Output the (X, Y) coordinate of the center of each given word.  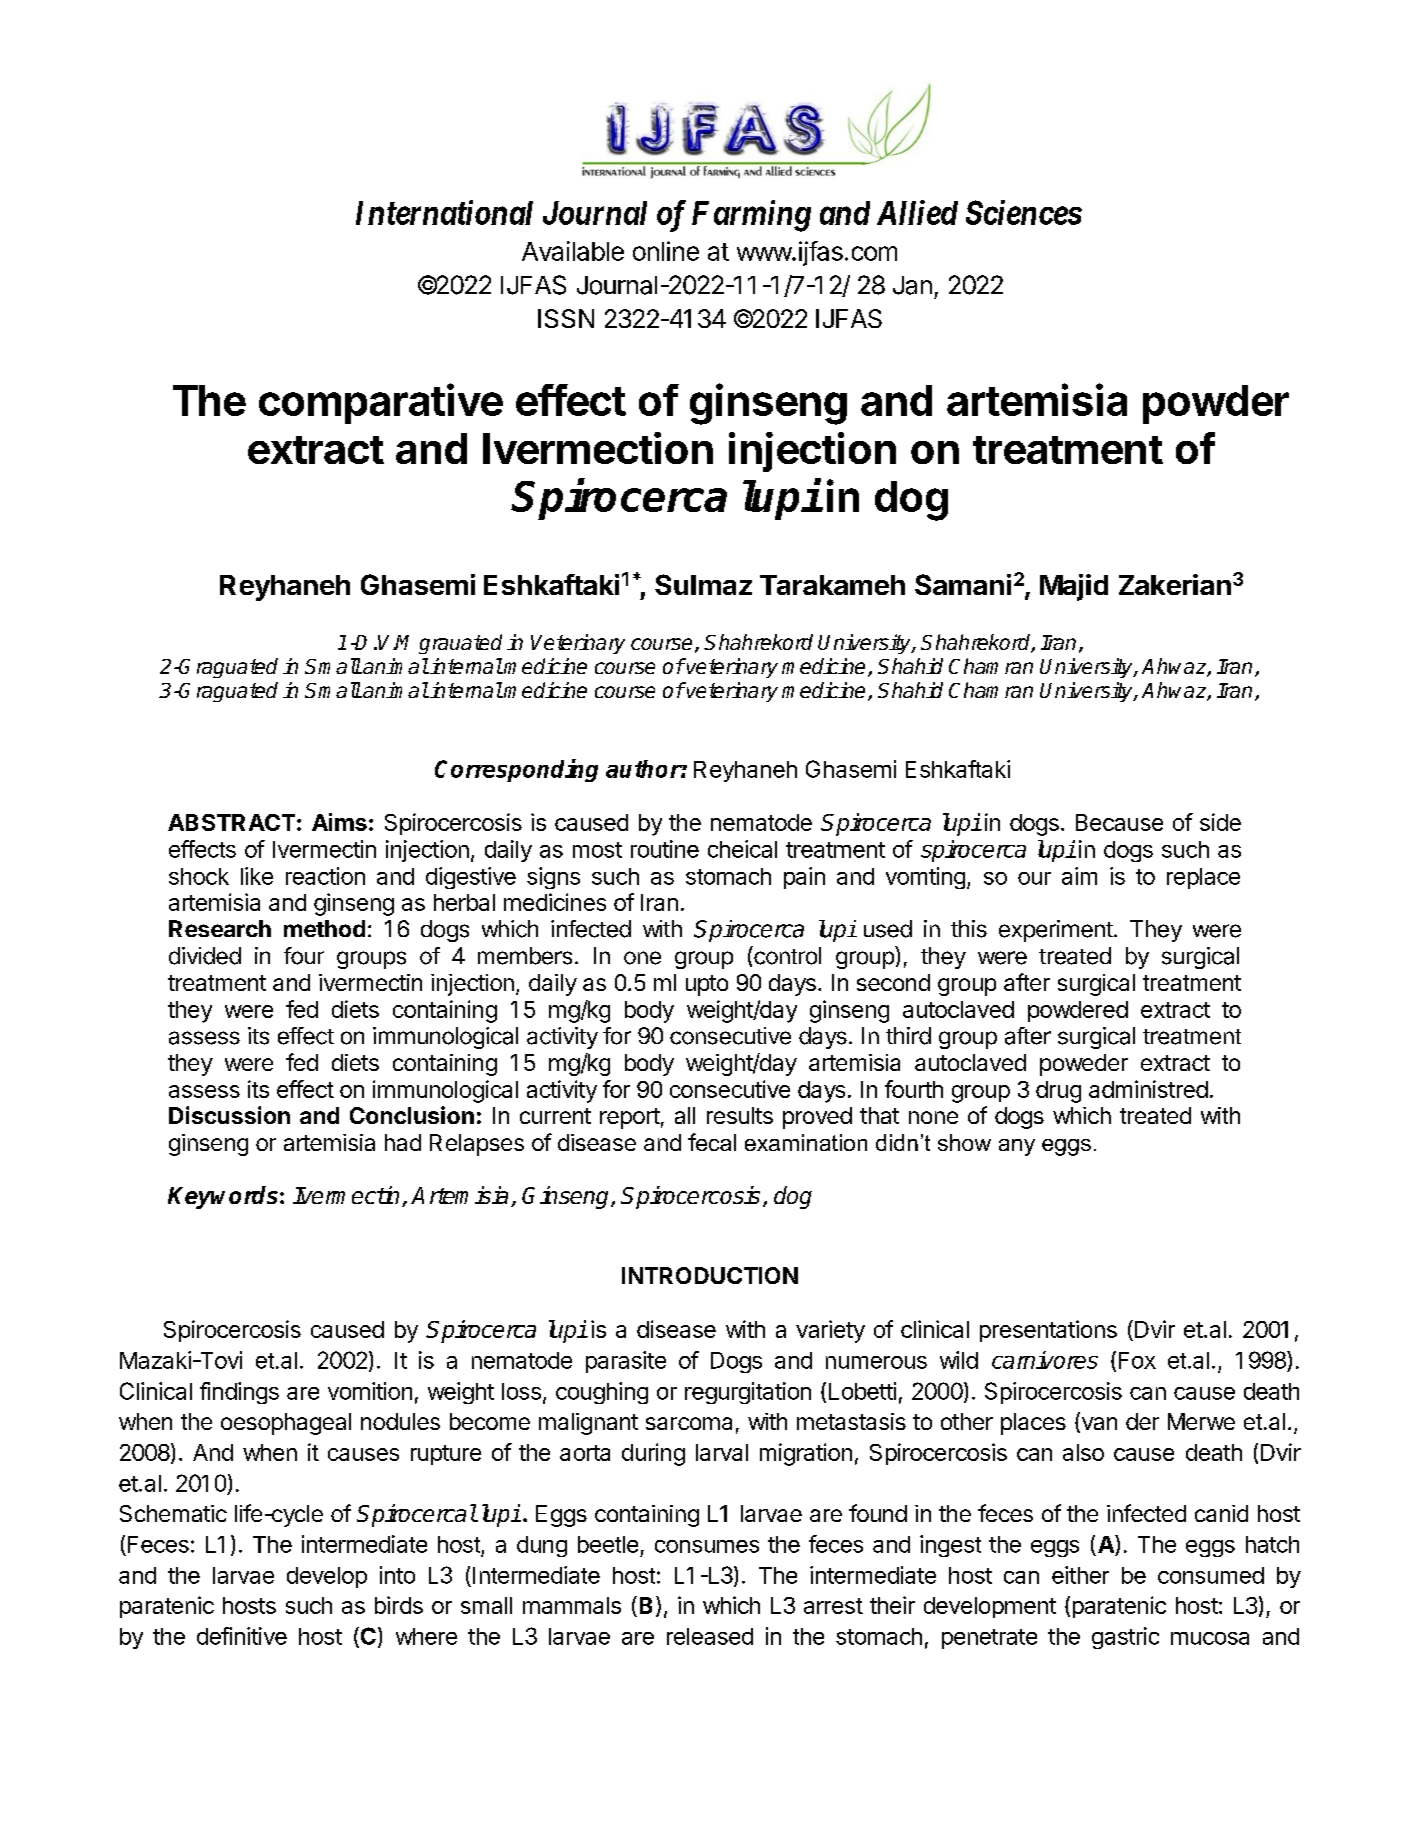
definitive (242, 1636)
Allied (917, 212)
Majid (1074, 587)
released (710, 1636)
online (666, 251)
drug (1058, 1092)
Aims (339, 822)
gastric (1125, 1638)
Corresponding (516, 770)
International (444, 212)
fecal (712, 1142)
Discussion (229, 1115)
